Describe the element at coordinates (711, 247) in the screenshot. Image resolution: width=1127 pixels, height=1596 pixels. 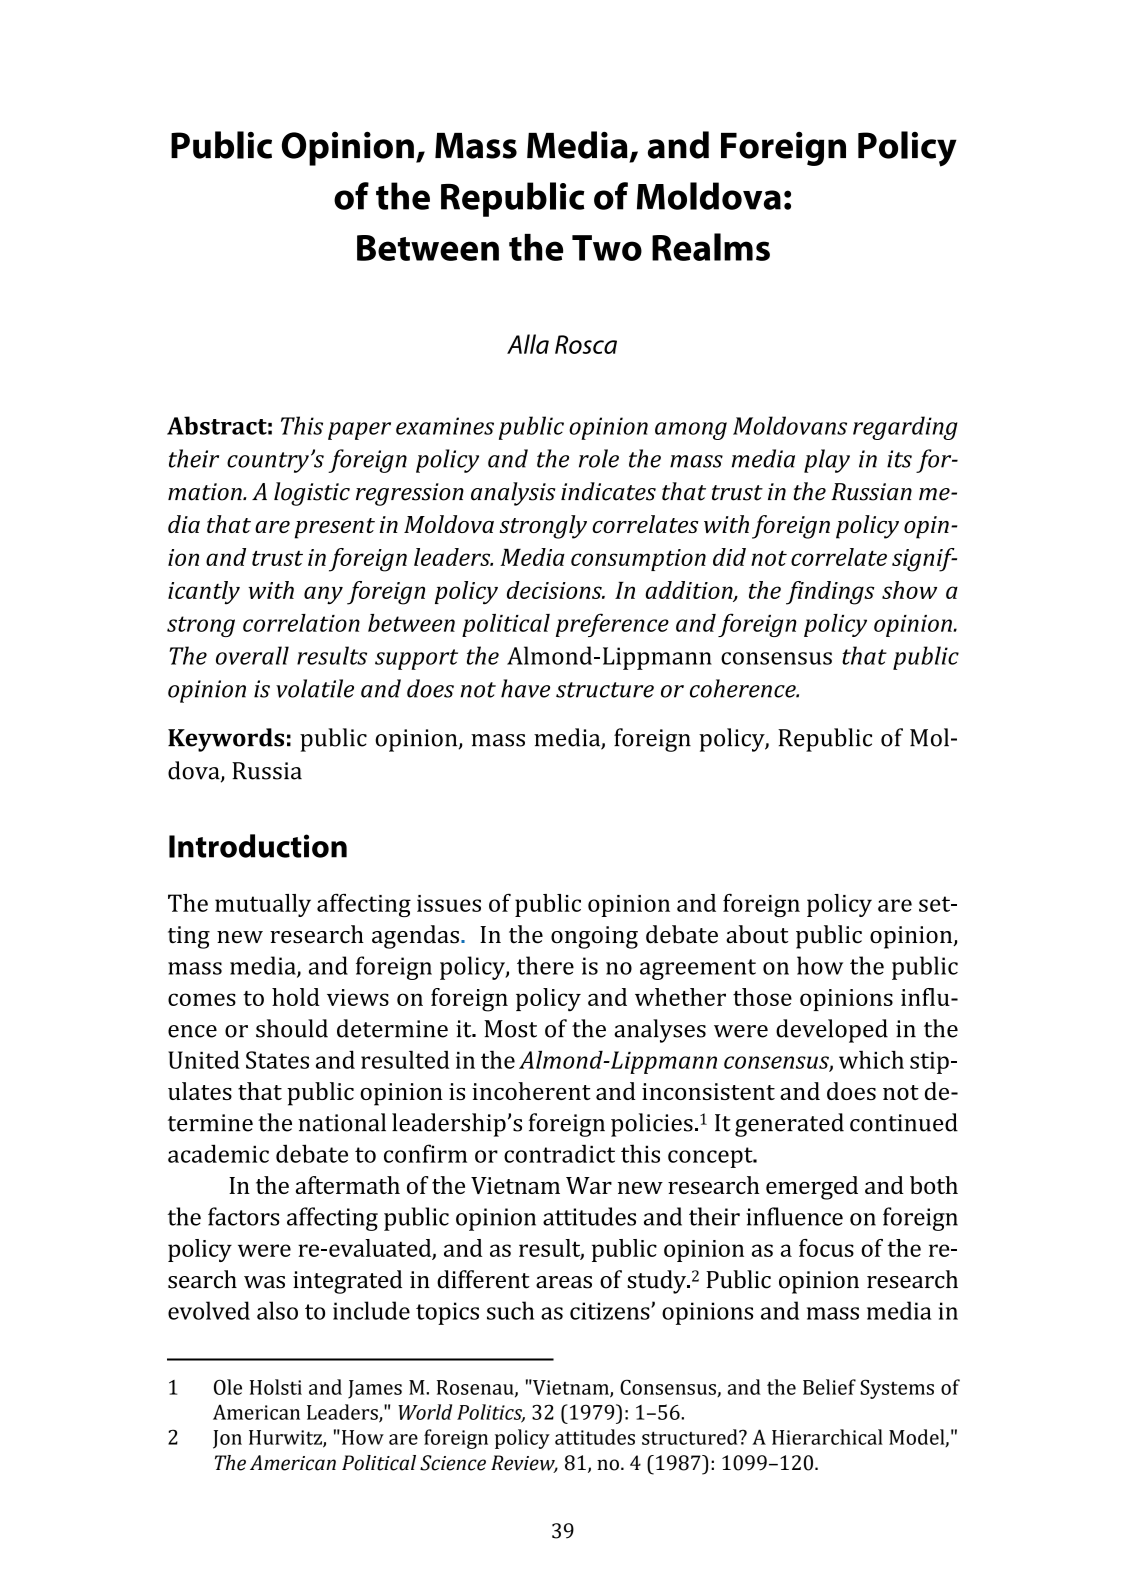
I see `Realms` at that location.
